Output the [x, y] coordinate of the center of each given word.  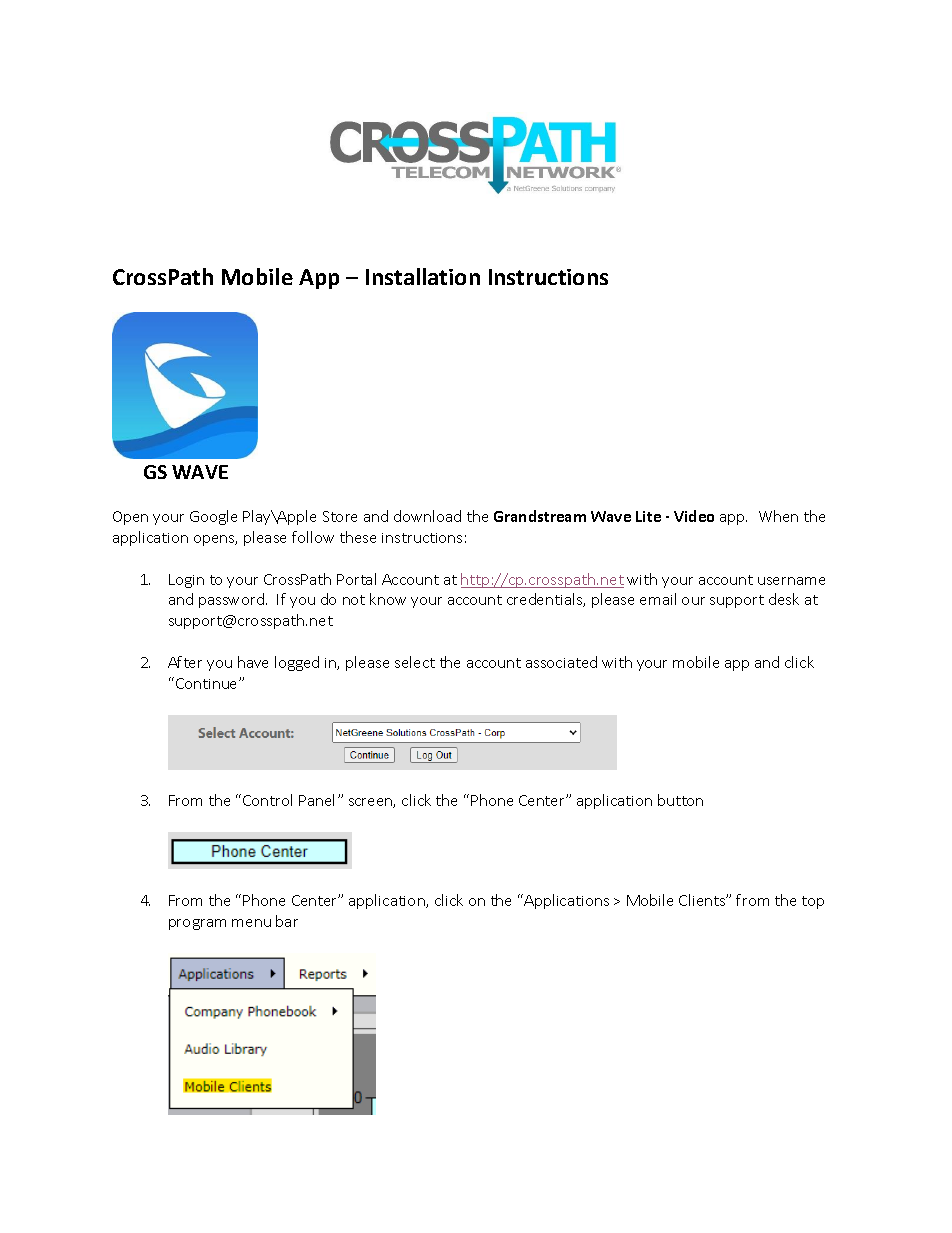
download [427, 516]
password [231, 600]
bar [287, 921]
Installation [423, 276]
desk [784, 599]
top [813, 902]
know [388, 599]
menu [251, 923]
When [778, 516]
